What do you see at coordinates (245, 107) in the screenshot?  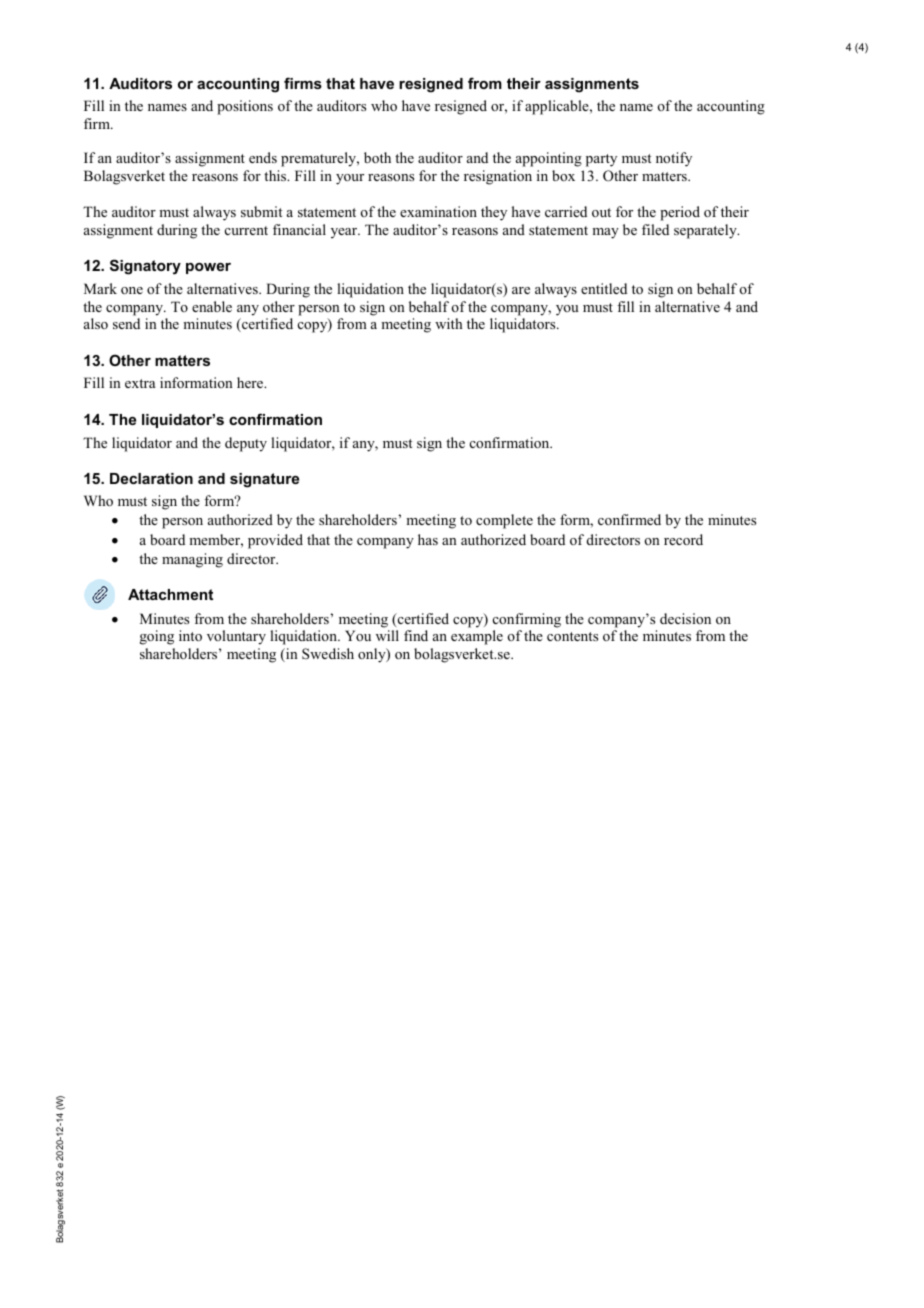 I see `positions` at bounding box center [245, 107].
